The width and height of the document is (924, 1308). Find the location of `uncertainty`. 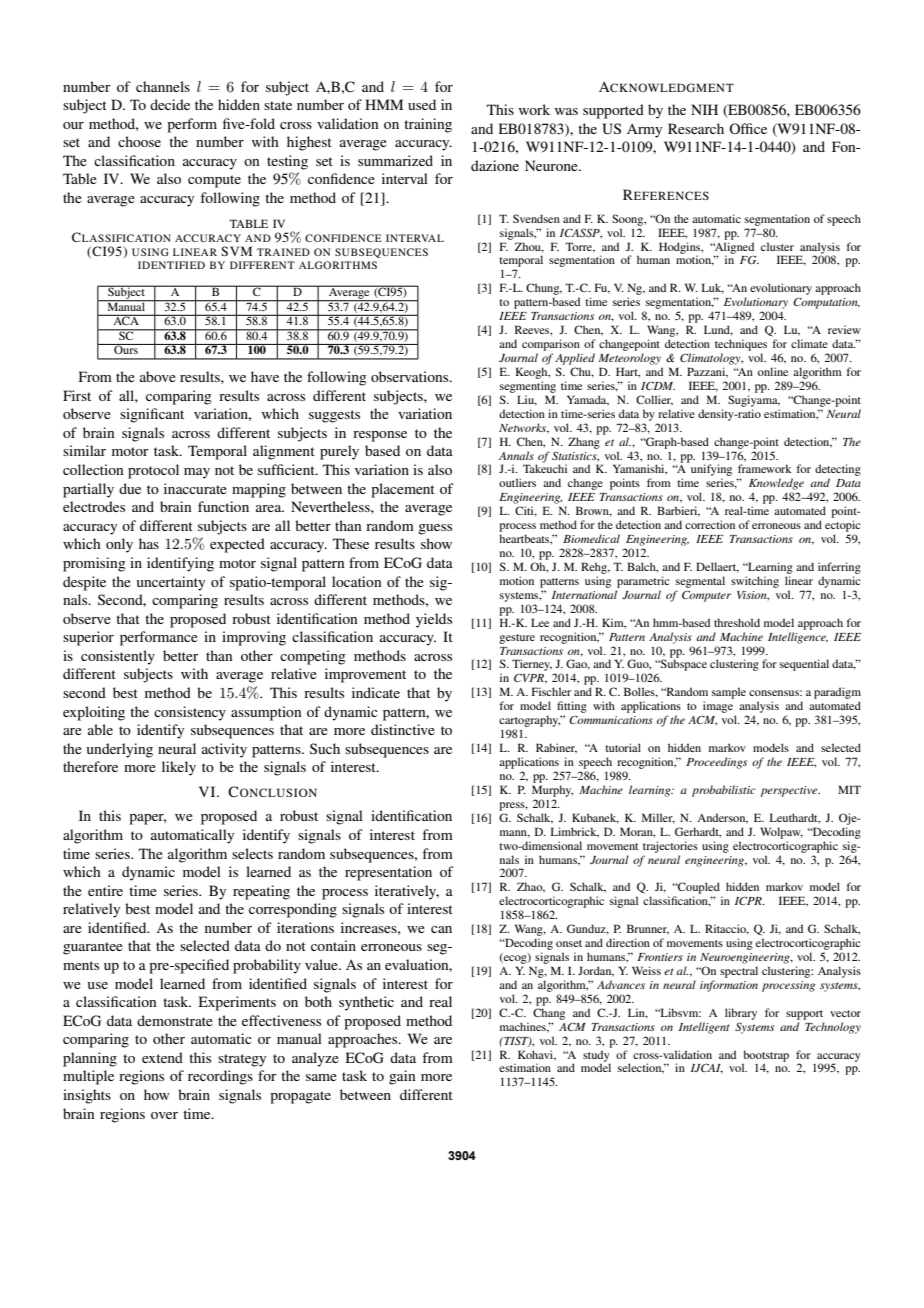

uncertainty is located at coordinates (171, 583).
